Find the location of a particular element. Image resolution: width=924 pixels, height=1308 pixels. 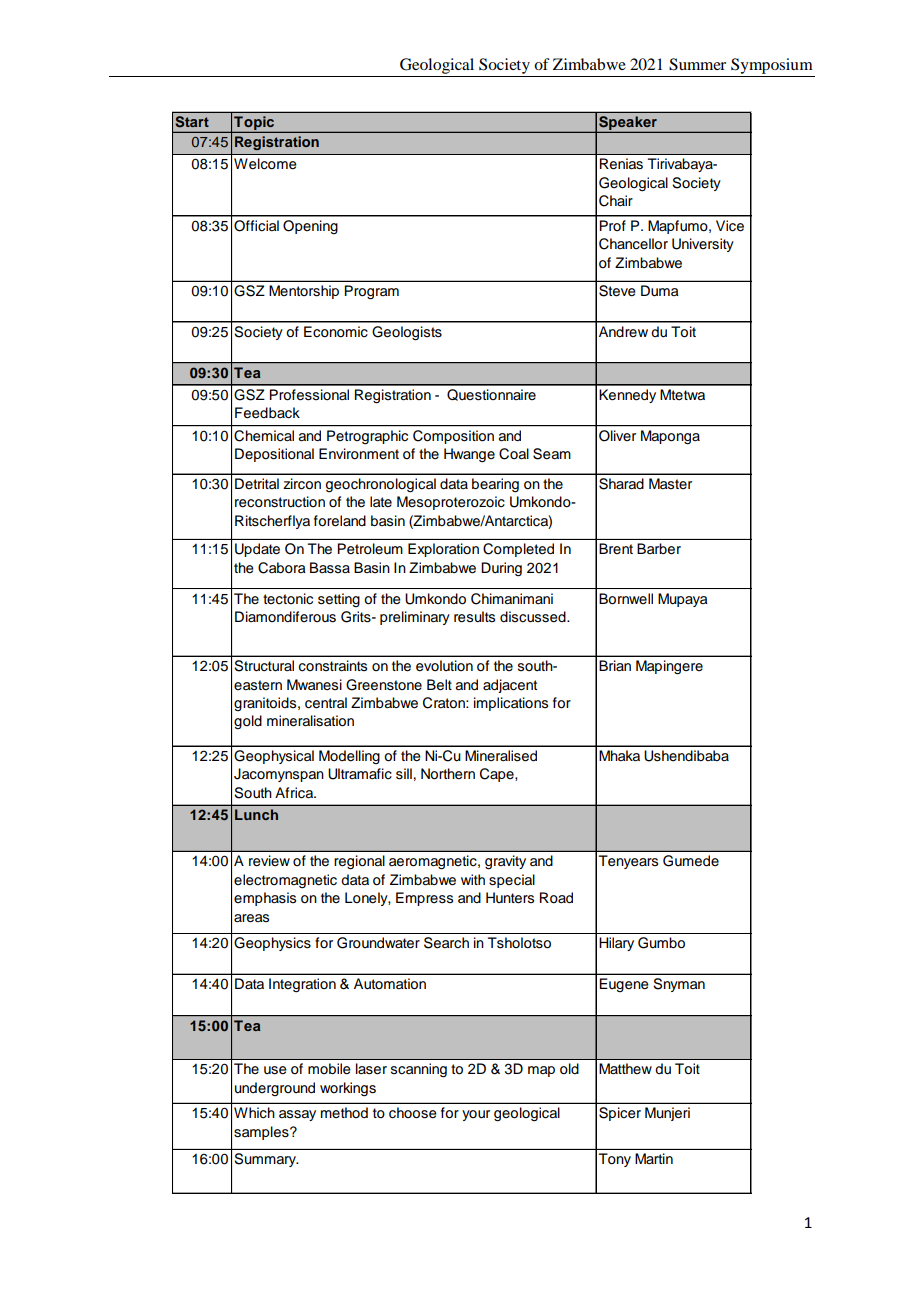

Speaker is located at coordinates (628, 124).
